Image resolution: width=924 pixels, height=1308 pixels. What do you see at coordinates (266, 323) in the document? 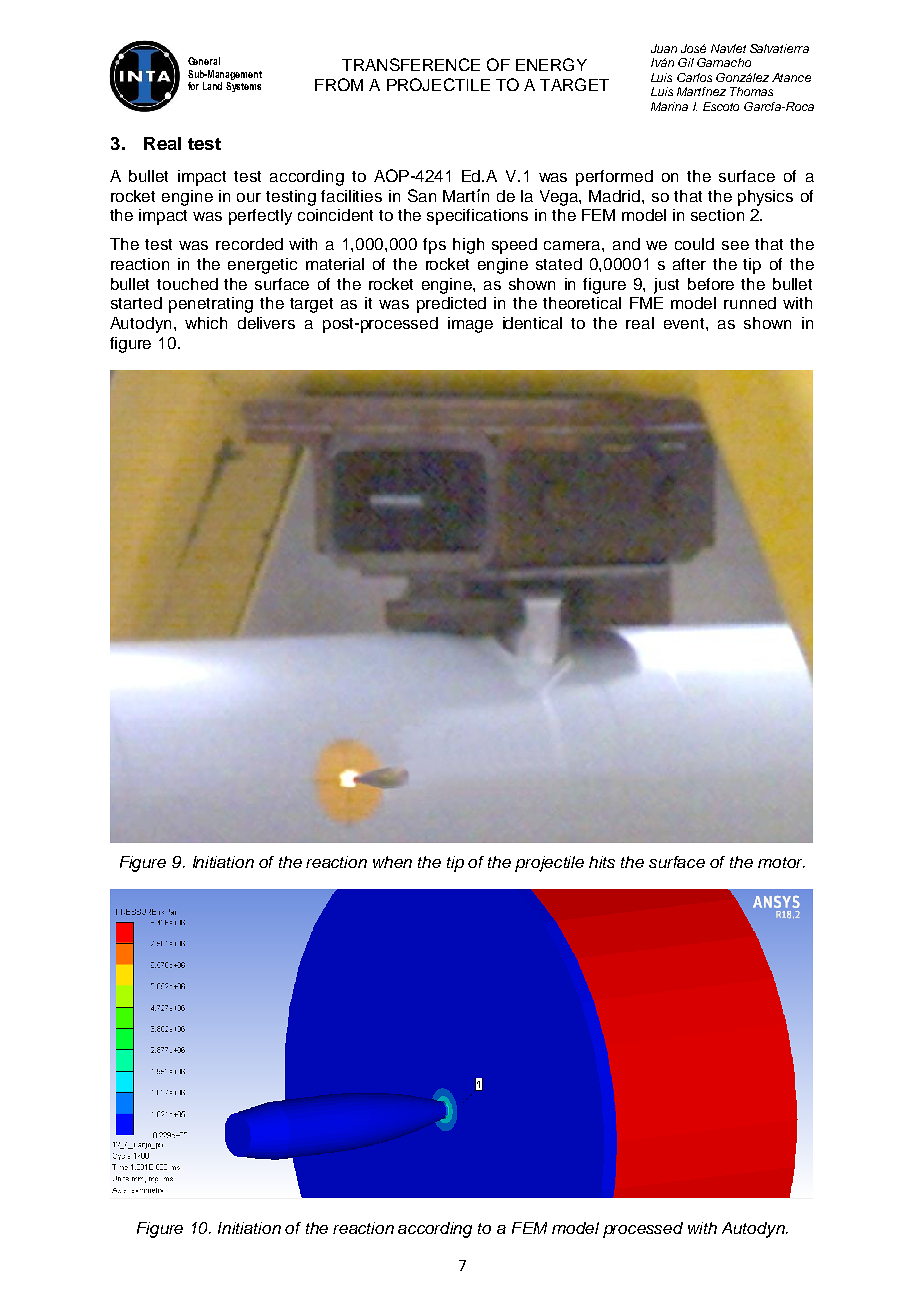
I see `delivers` at bounding box center [266, 323].
